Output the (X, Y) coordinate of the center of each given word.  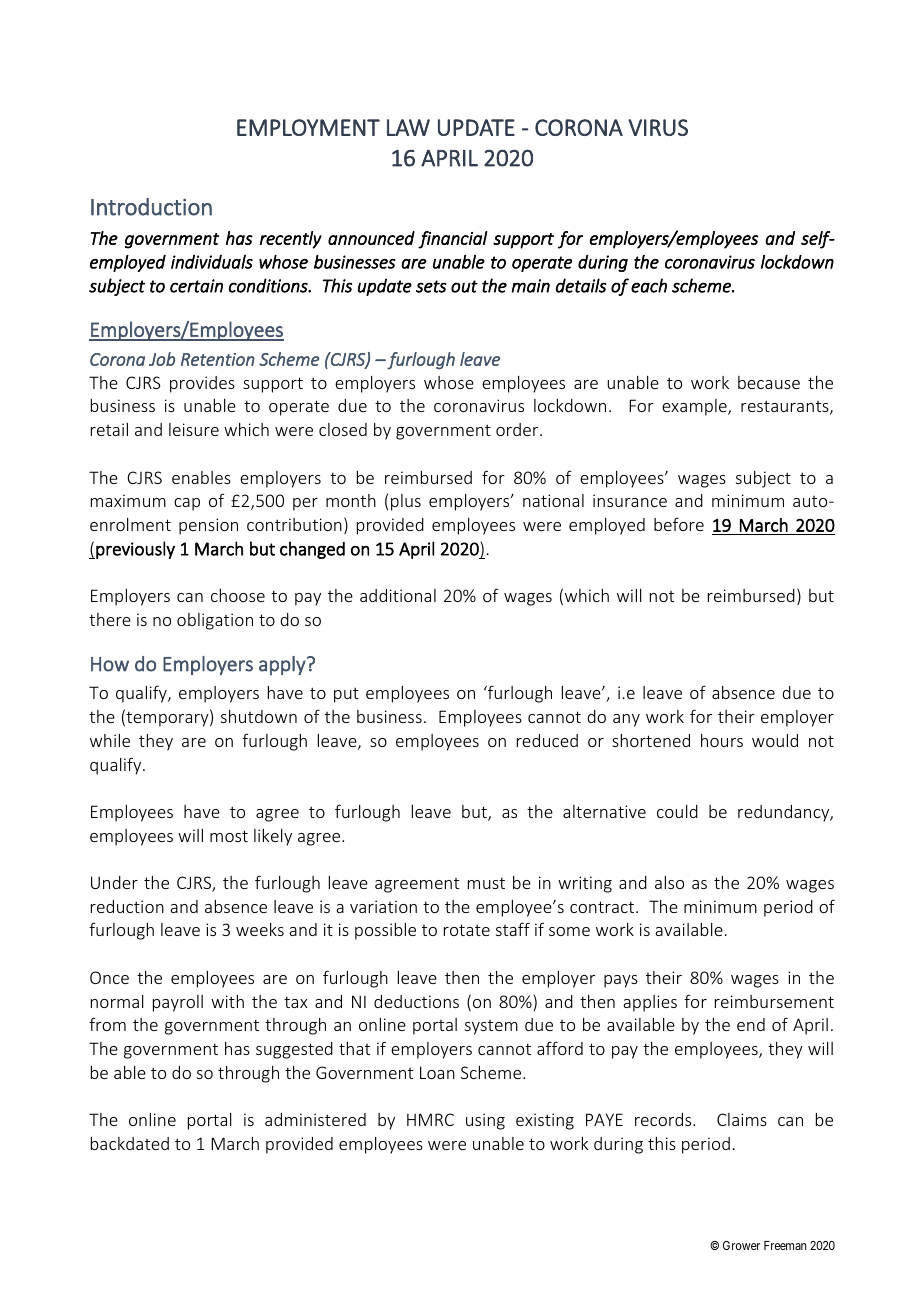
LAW (408, 127)
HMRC (430, 1119)
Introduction (151, 207)
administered (315, 1119)
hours (722, 740)
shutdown (259, 716)
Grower (741, 1245)
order (518, 429)
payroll (178, 1003)
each (649, 285)
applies (650, 1003)
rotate (467, 930)
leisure (194, 429)
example (695, 407)
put (346, 695)
